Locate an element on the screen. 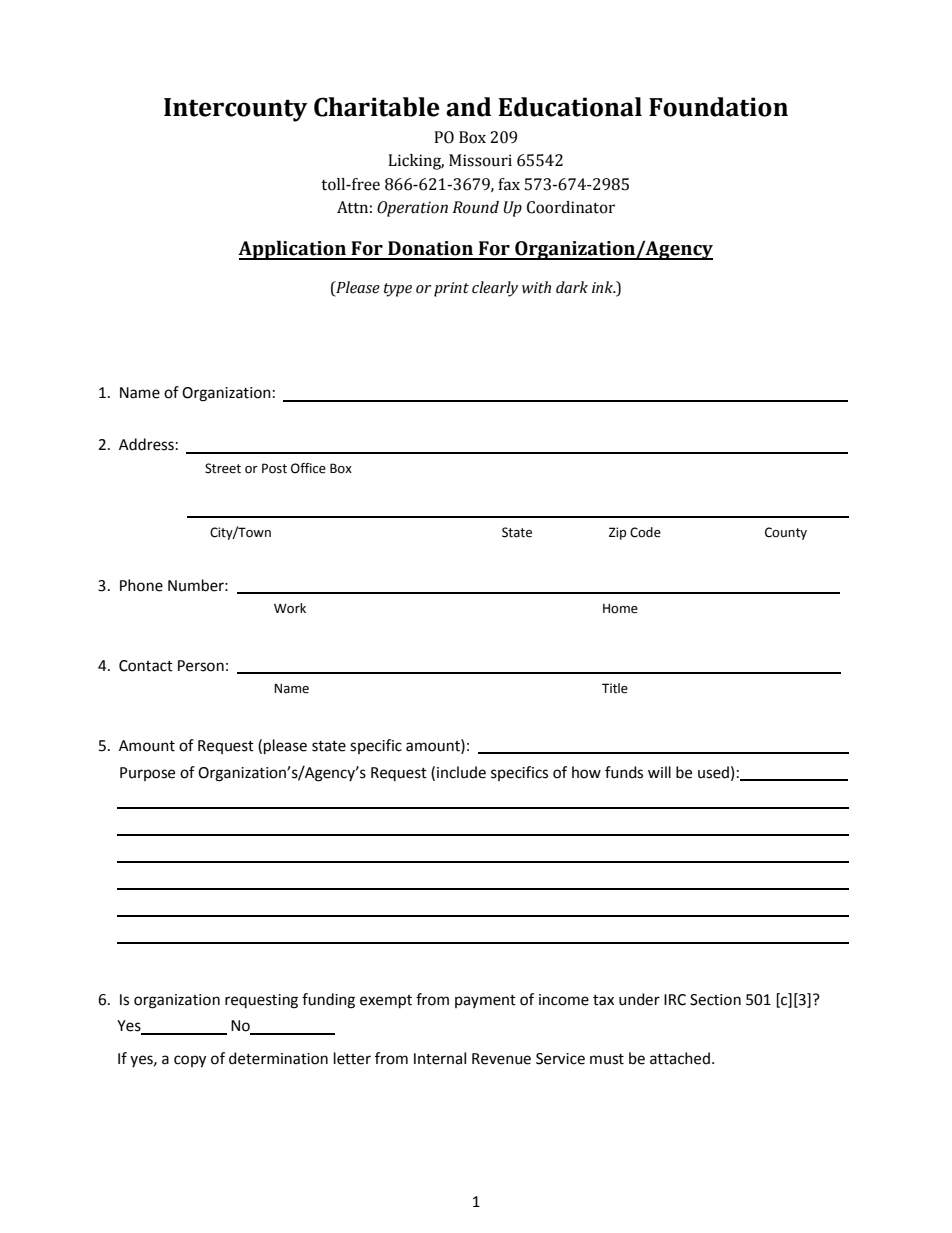  will is located at coordinates (659, 772).
